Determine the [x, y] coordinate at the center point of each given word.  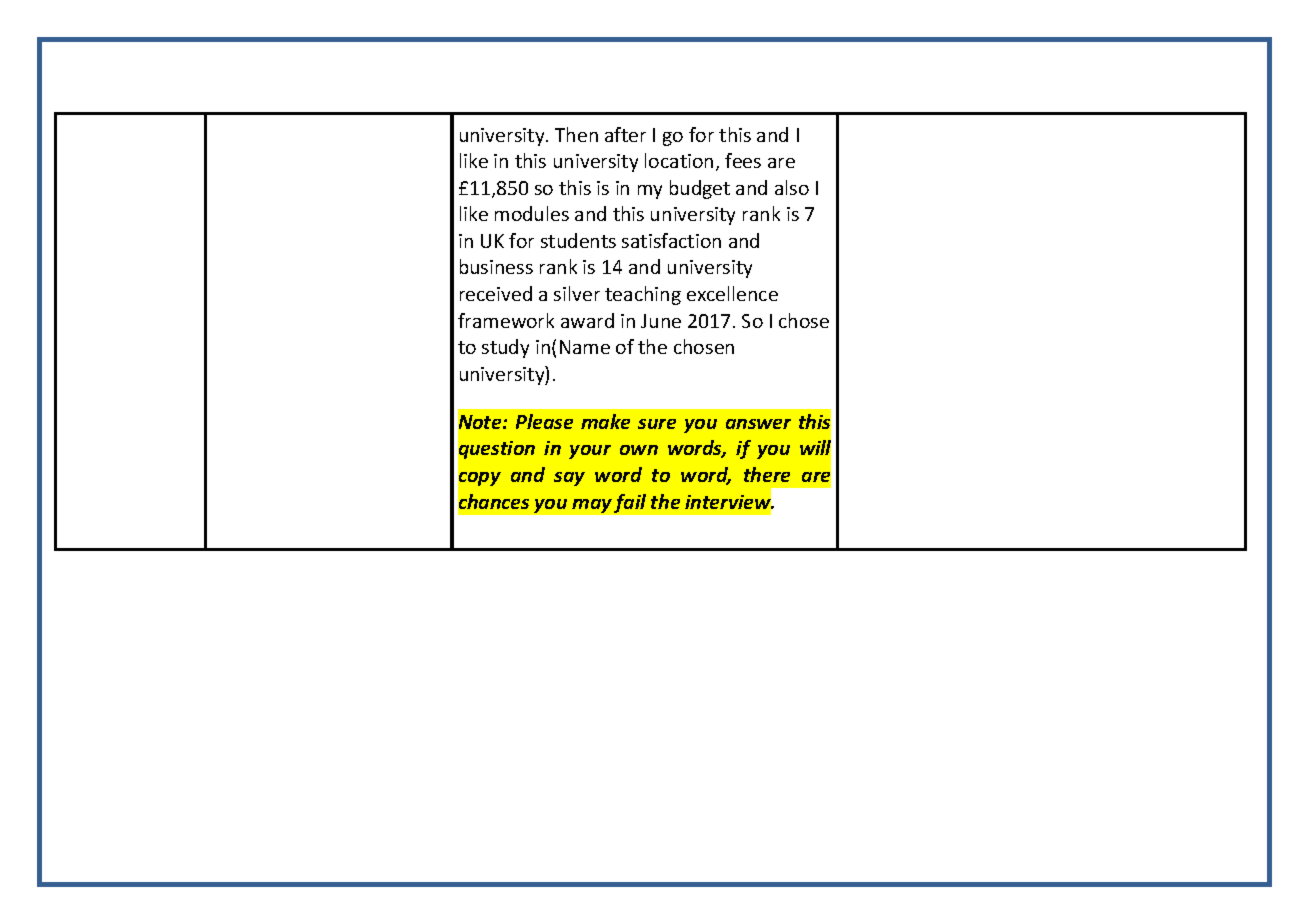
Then [576, 134]
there [767, 474]
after [625, 134]
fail [630, 503]
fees [743, 160]
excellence [732, 293]
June [661, 321]
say [569, 479]
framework [506, 320]
